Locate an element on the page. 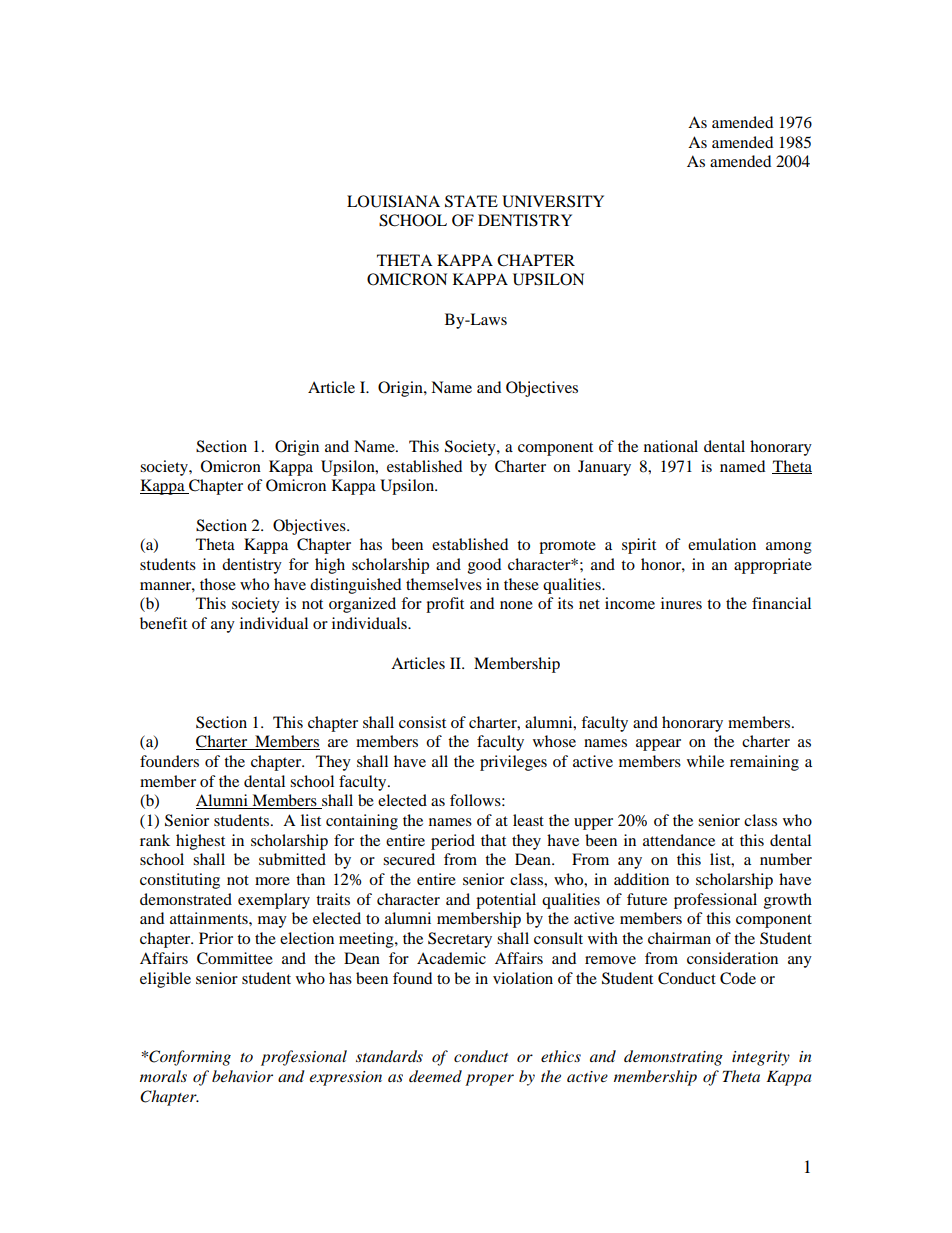 The height and width of the document is (1233, 952). emulation is located at coordinates (722, 544).
